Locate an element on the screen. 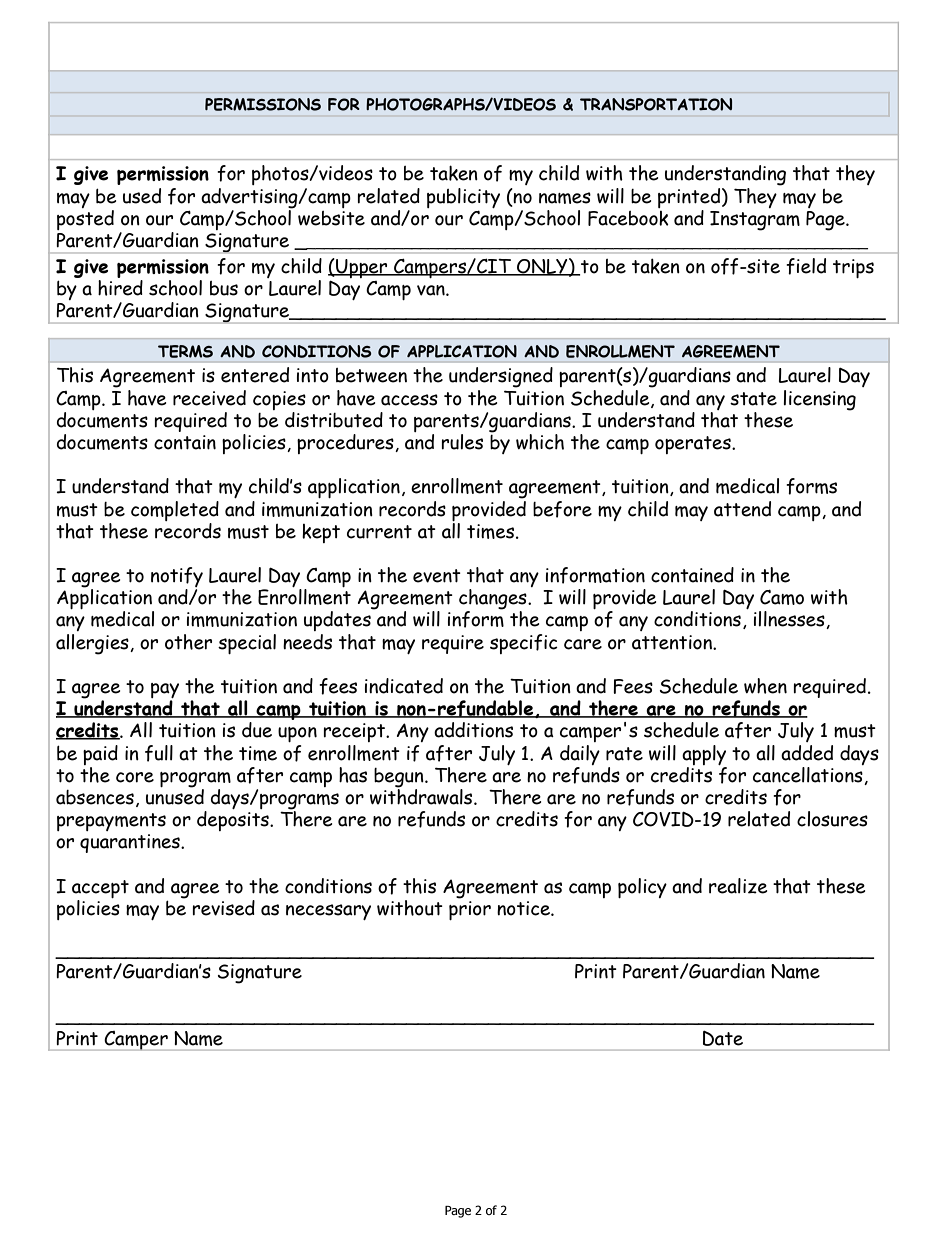 This screenshot has height=1233, width=952. prior is located at coordinates (470, 910).
